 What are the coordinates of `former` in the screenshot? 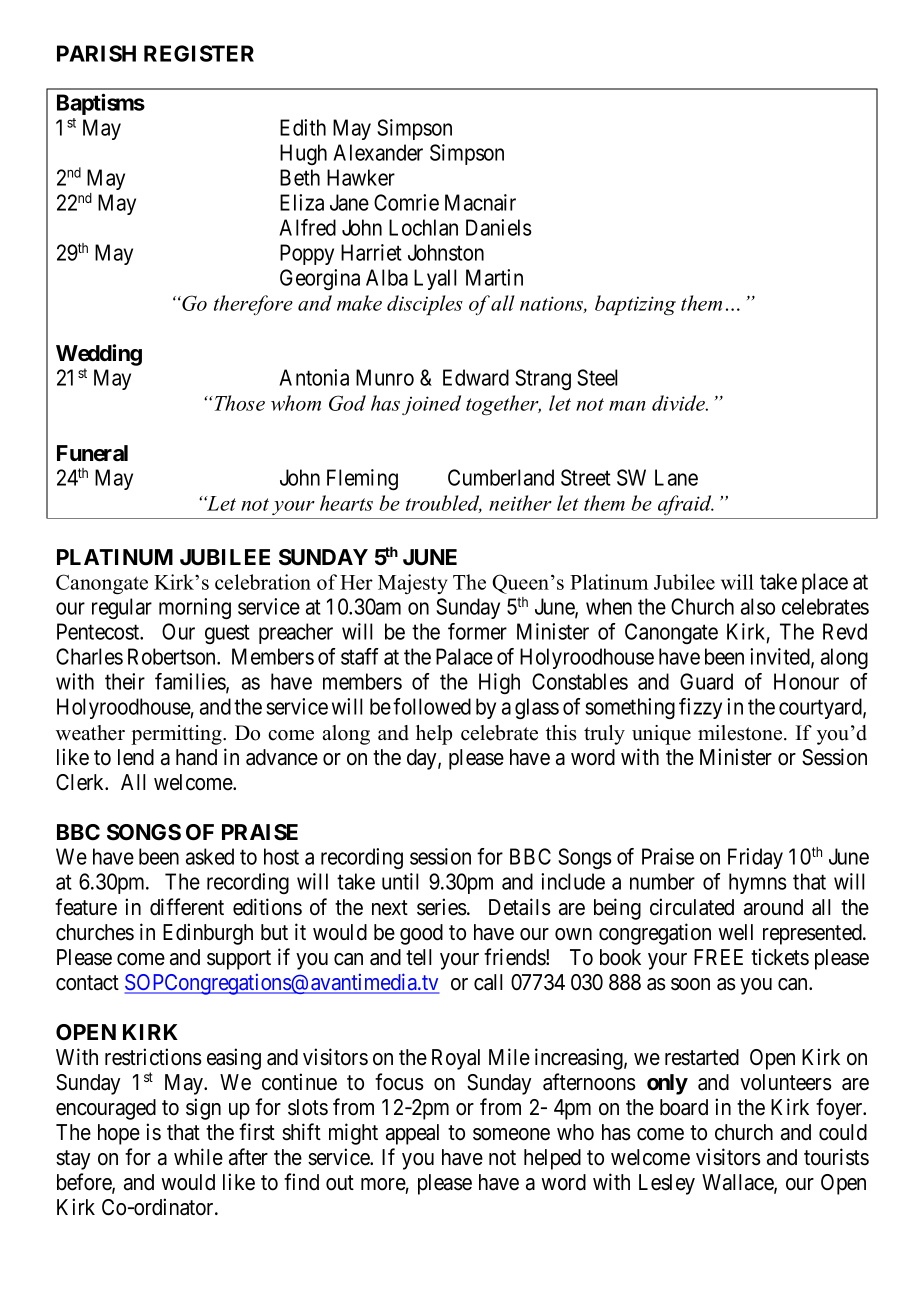 It's located at (477, 631).
